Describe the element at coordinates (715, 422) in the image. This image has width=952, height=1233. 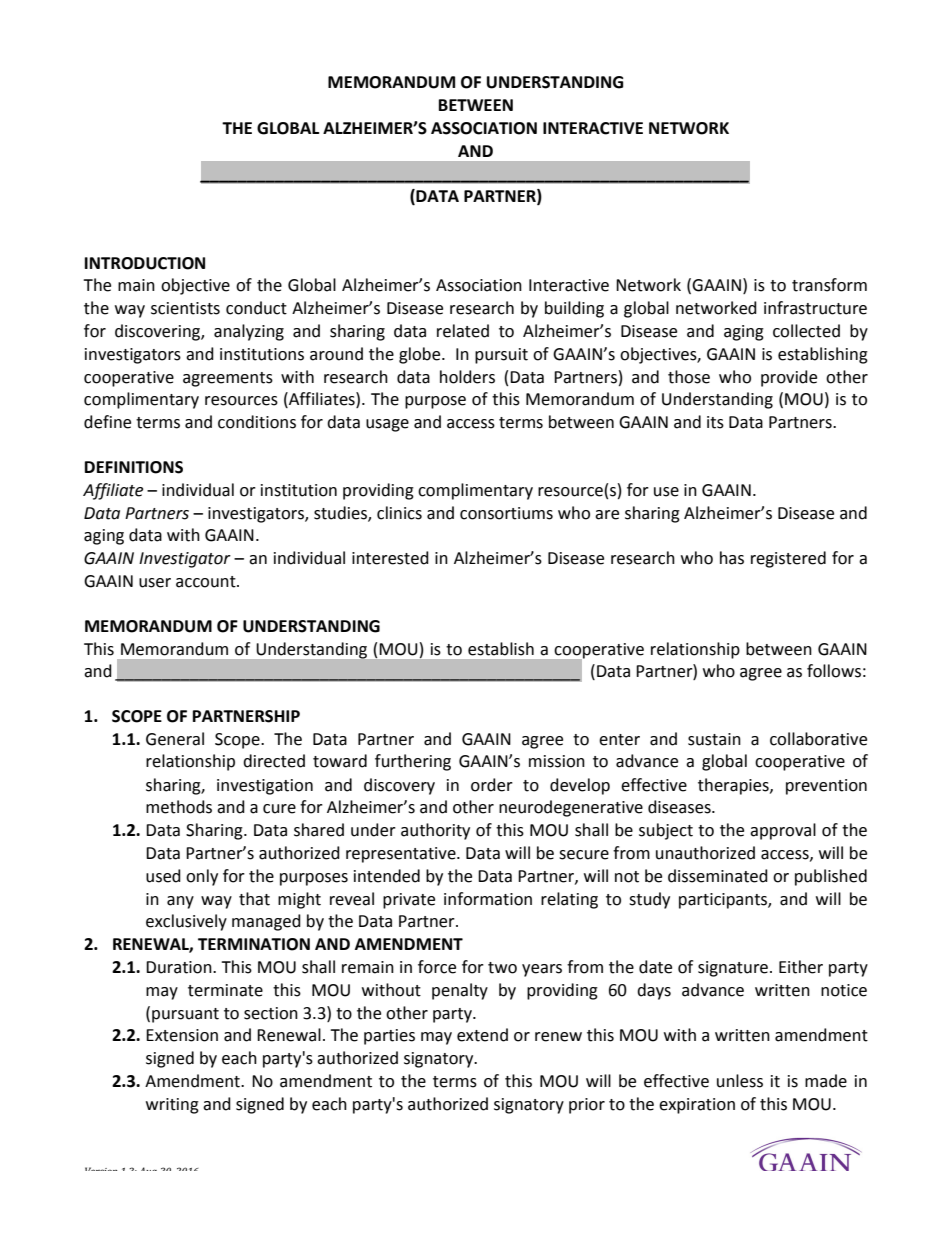
I see `its` at that location.
